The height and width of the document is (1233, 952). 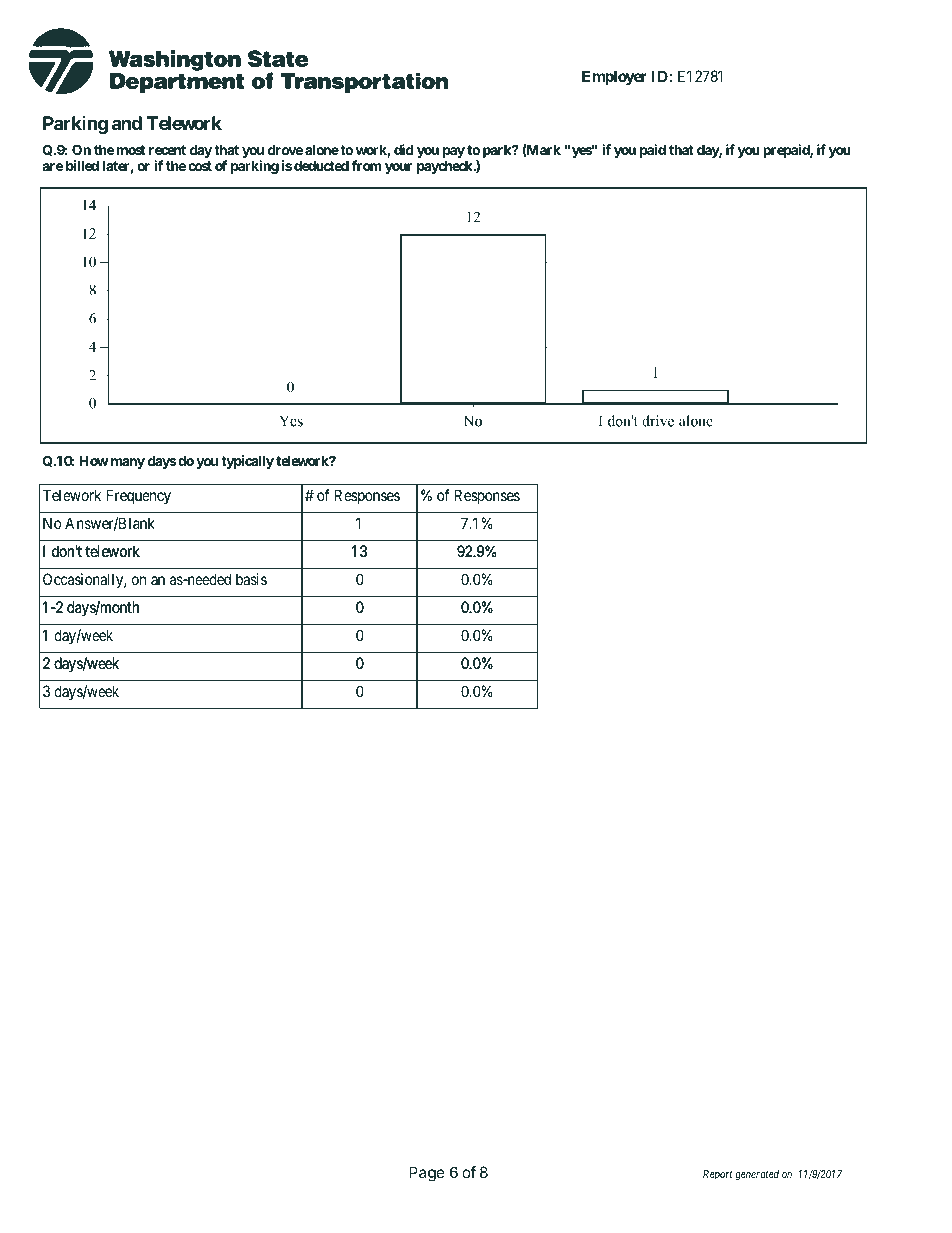 What do you see at coordinates (247, 462) in the document?
I see `typically` at bounding box center [247, 462].
